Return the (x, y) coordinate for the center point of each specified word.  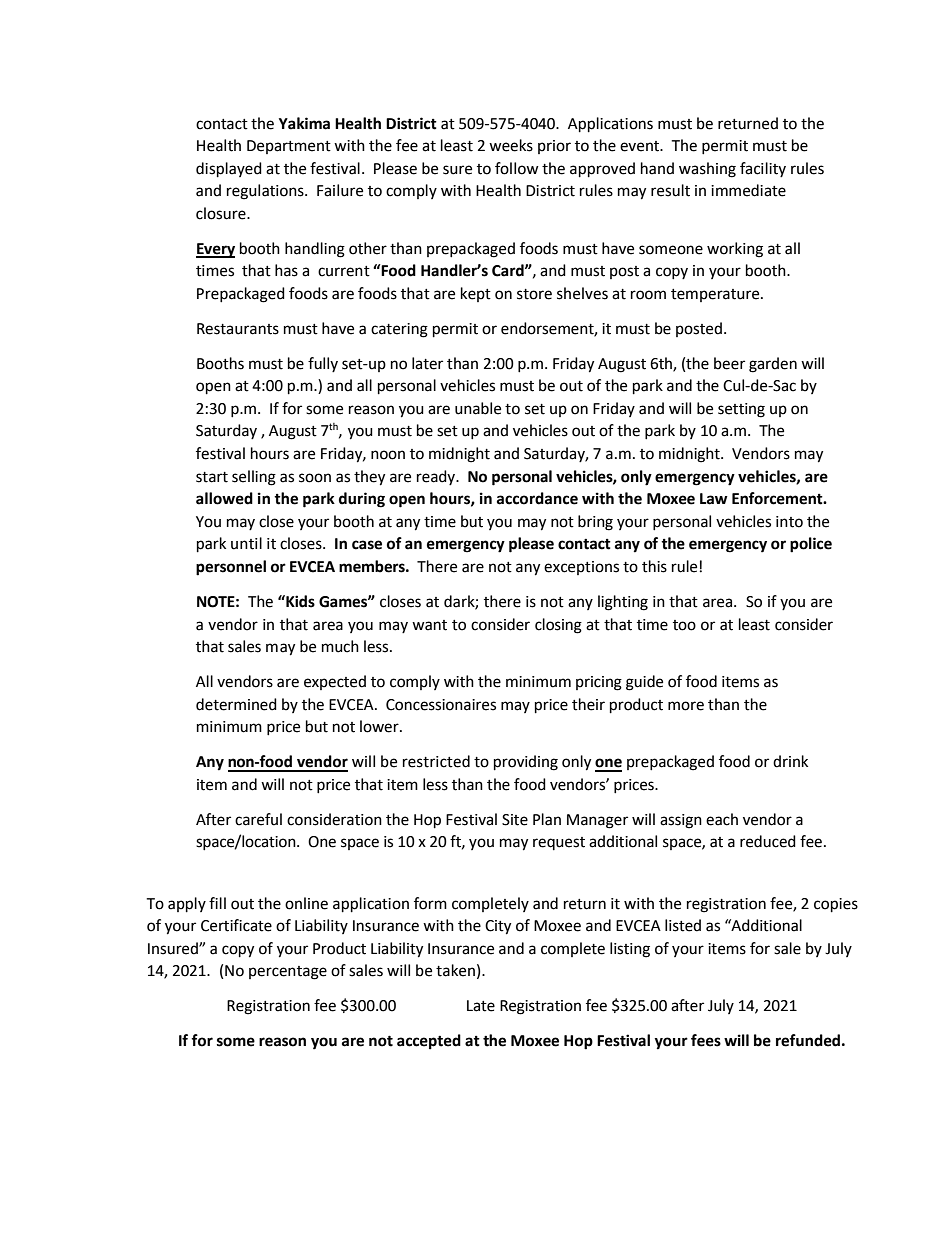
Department (289, 147)
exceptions (581, 568)
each (722, 819)
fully (323, 364)
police (811, 545)
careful (258, 819)
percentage (288, 973)
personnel (231, 568)
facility (763, 169)
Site (515, 820)
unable (478, 408)
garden (773, 365)
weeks (511, 145)
